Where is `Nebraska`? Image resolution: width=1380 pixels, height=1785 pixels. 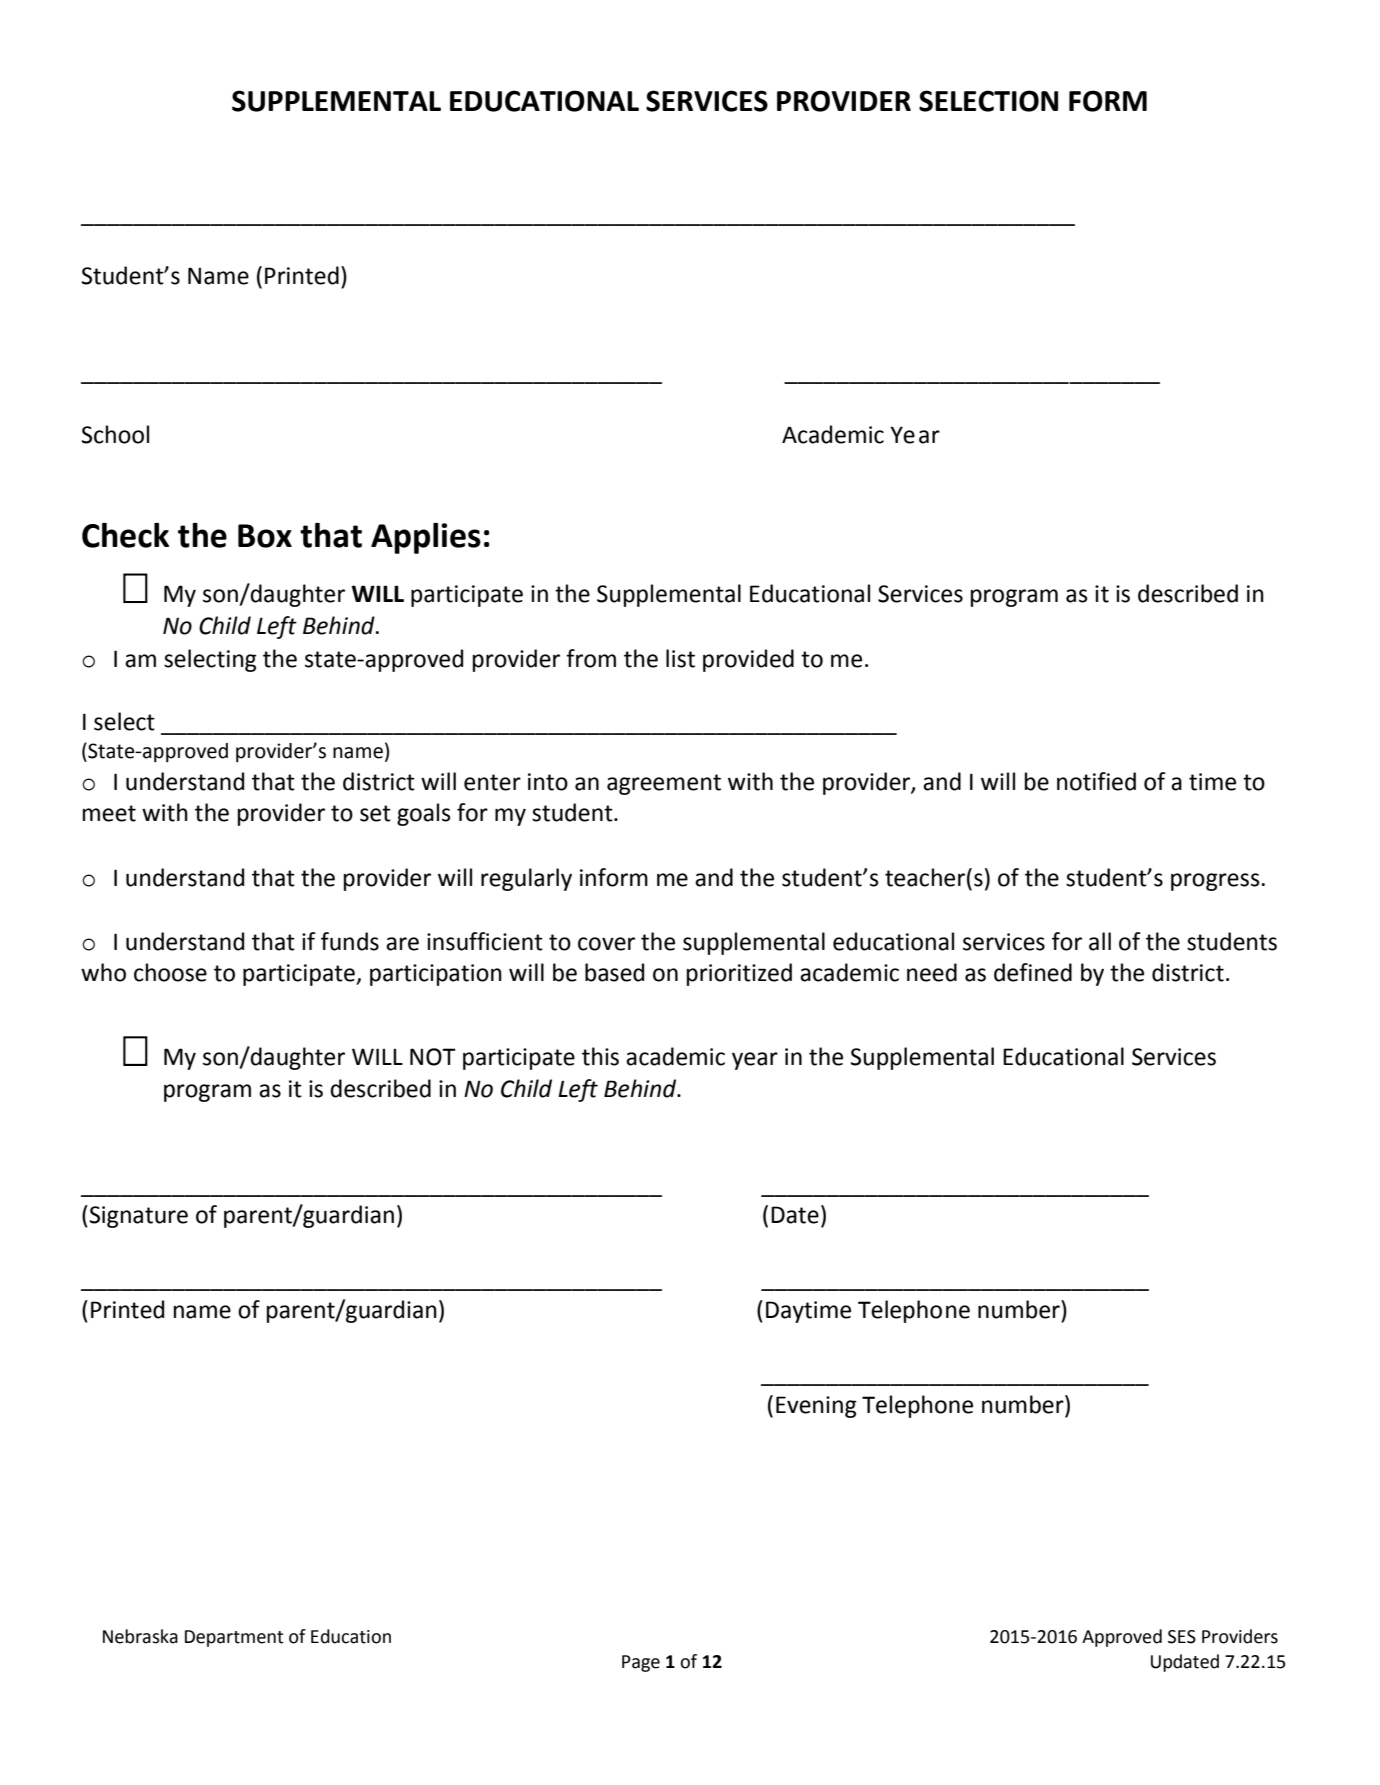
Nebraska is located at coordinates (140, 1636).
